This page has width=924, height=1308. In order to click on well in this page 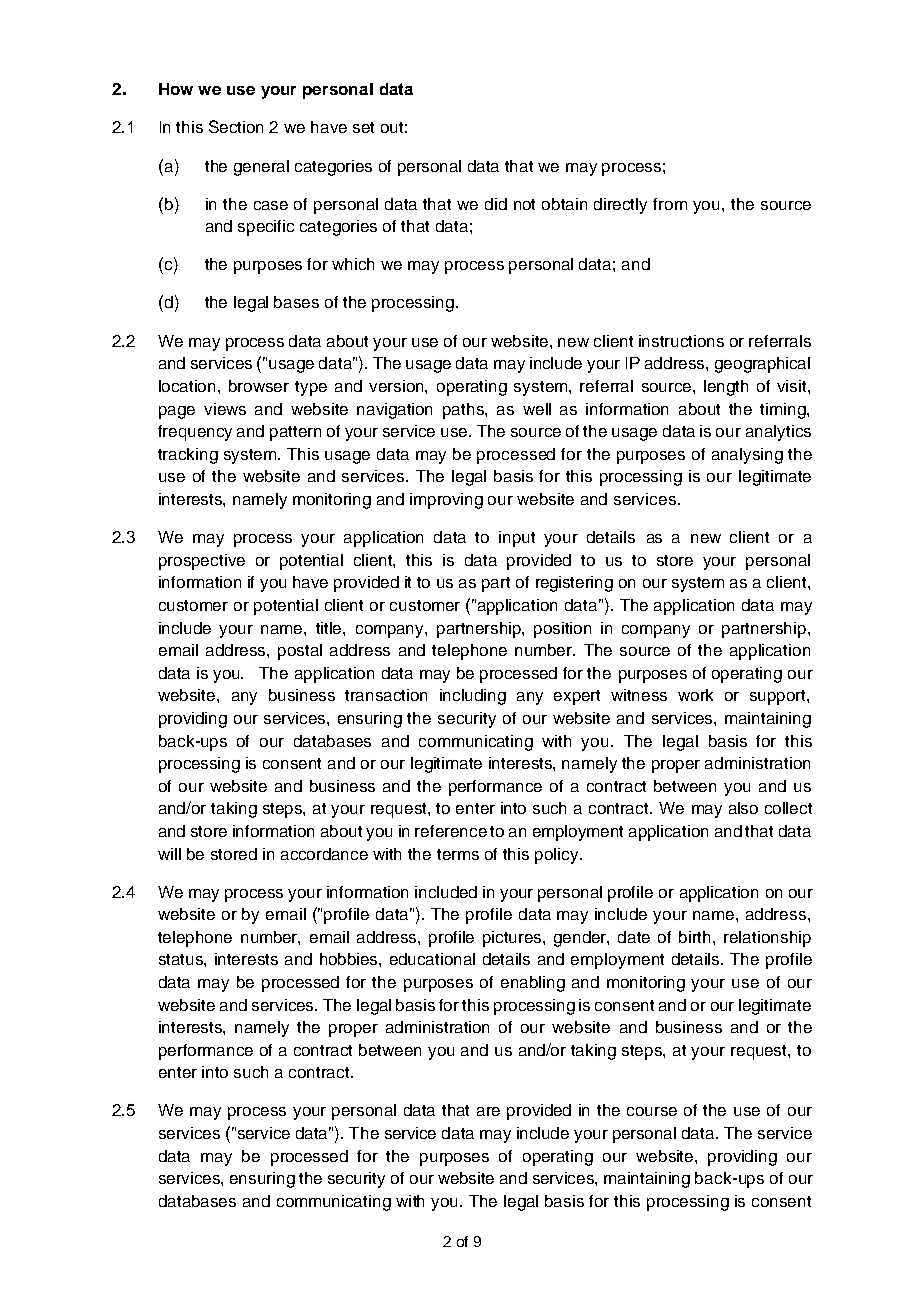, I will do `click(537, 409)`.
